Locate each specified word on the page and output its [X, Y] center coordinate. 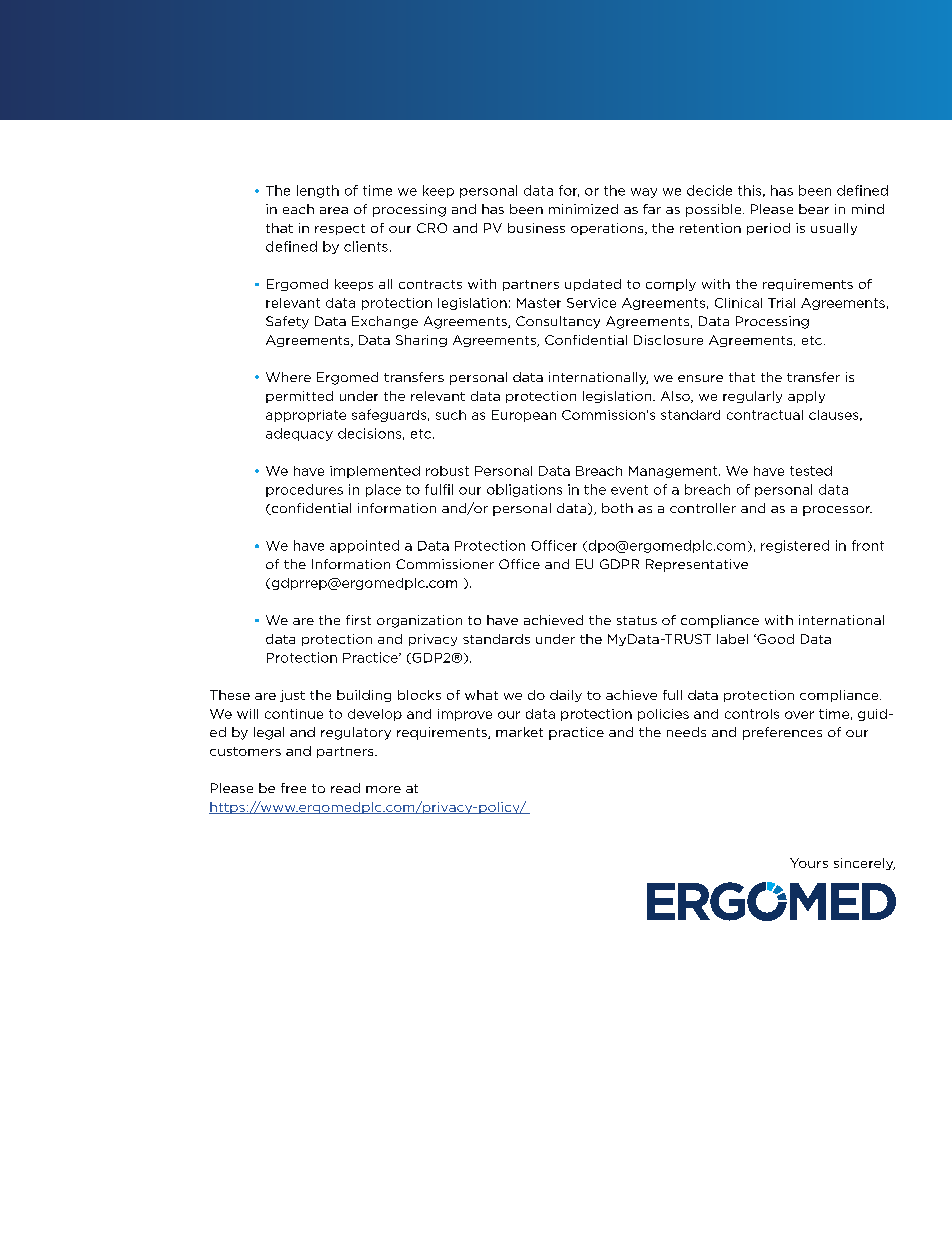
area [334, 210]
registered [795, 546]
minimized [583, 209]
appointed [364, 546]
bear [814, 209]
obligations [524, 490]
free [293, 788]
